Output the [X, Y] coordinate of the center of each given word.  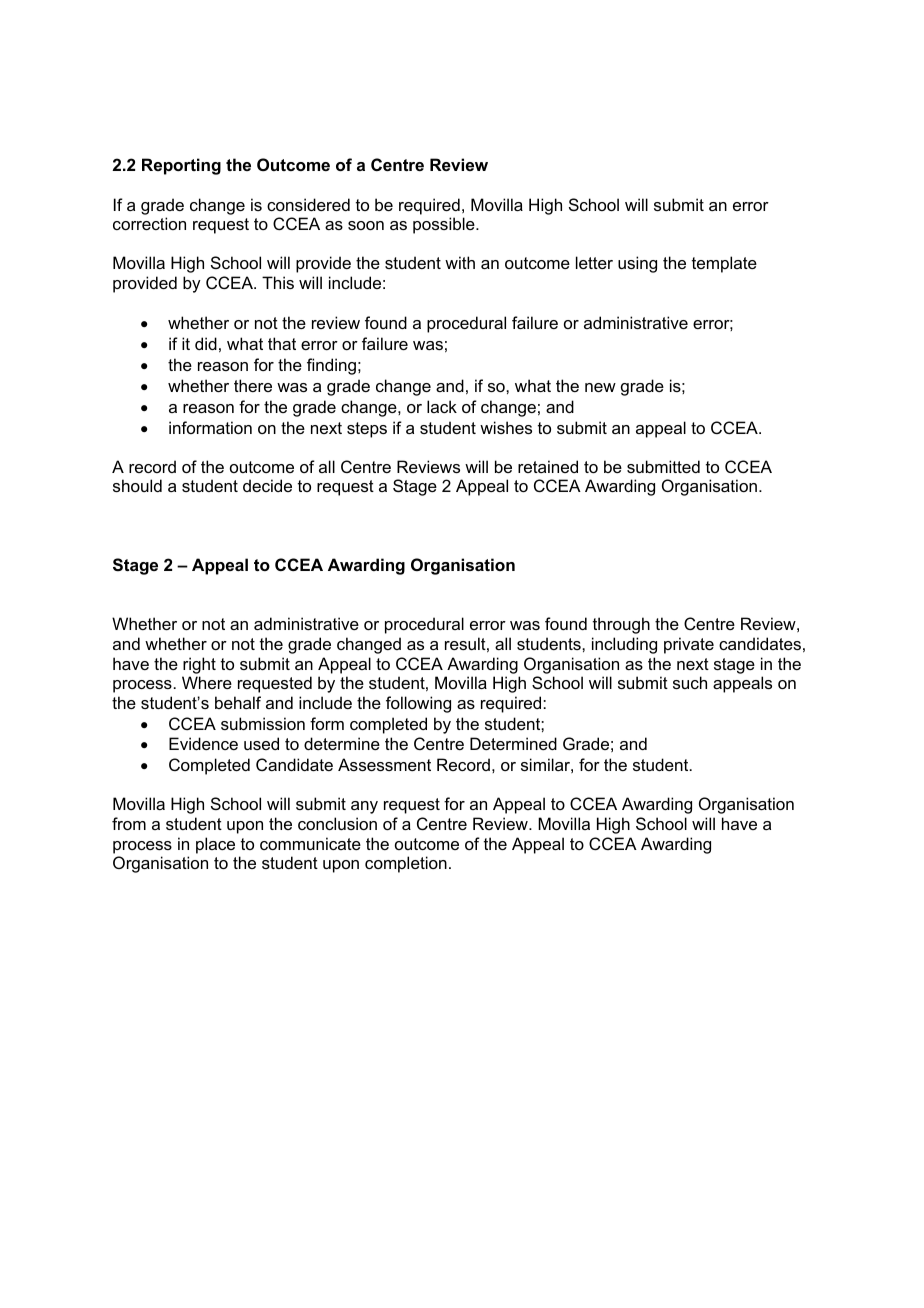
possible [445, 225]
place [215, 845]
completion [406, 864]
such [690, 682]
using [637, 264]
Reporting [181, 166]
